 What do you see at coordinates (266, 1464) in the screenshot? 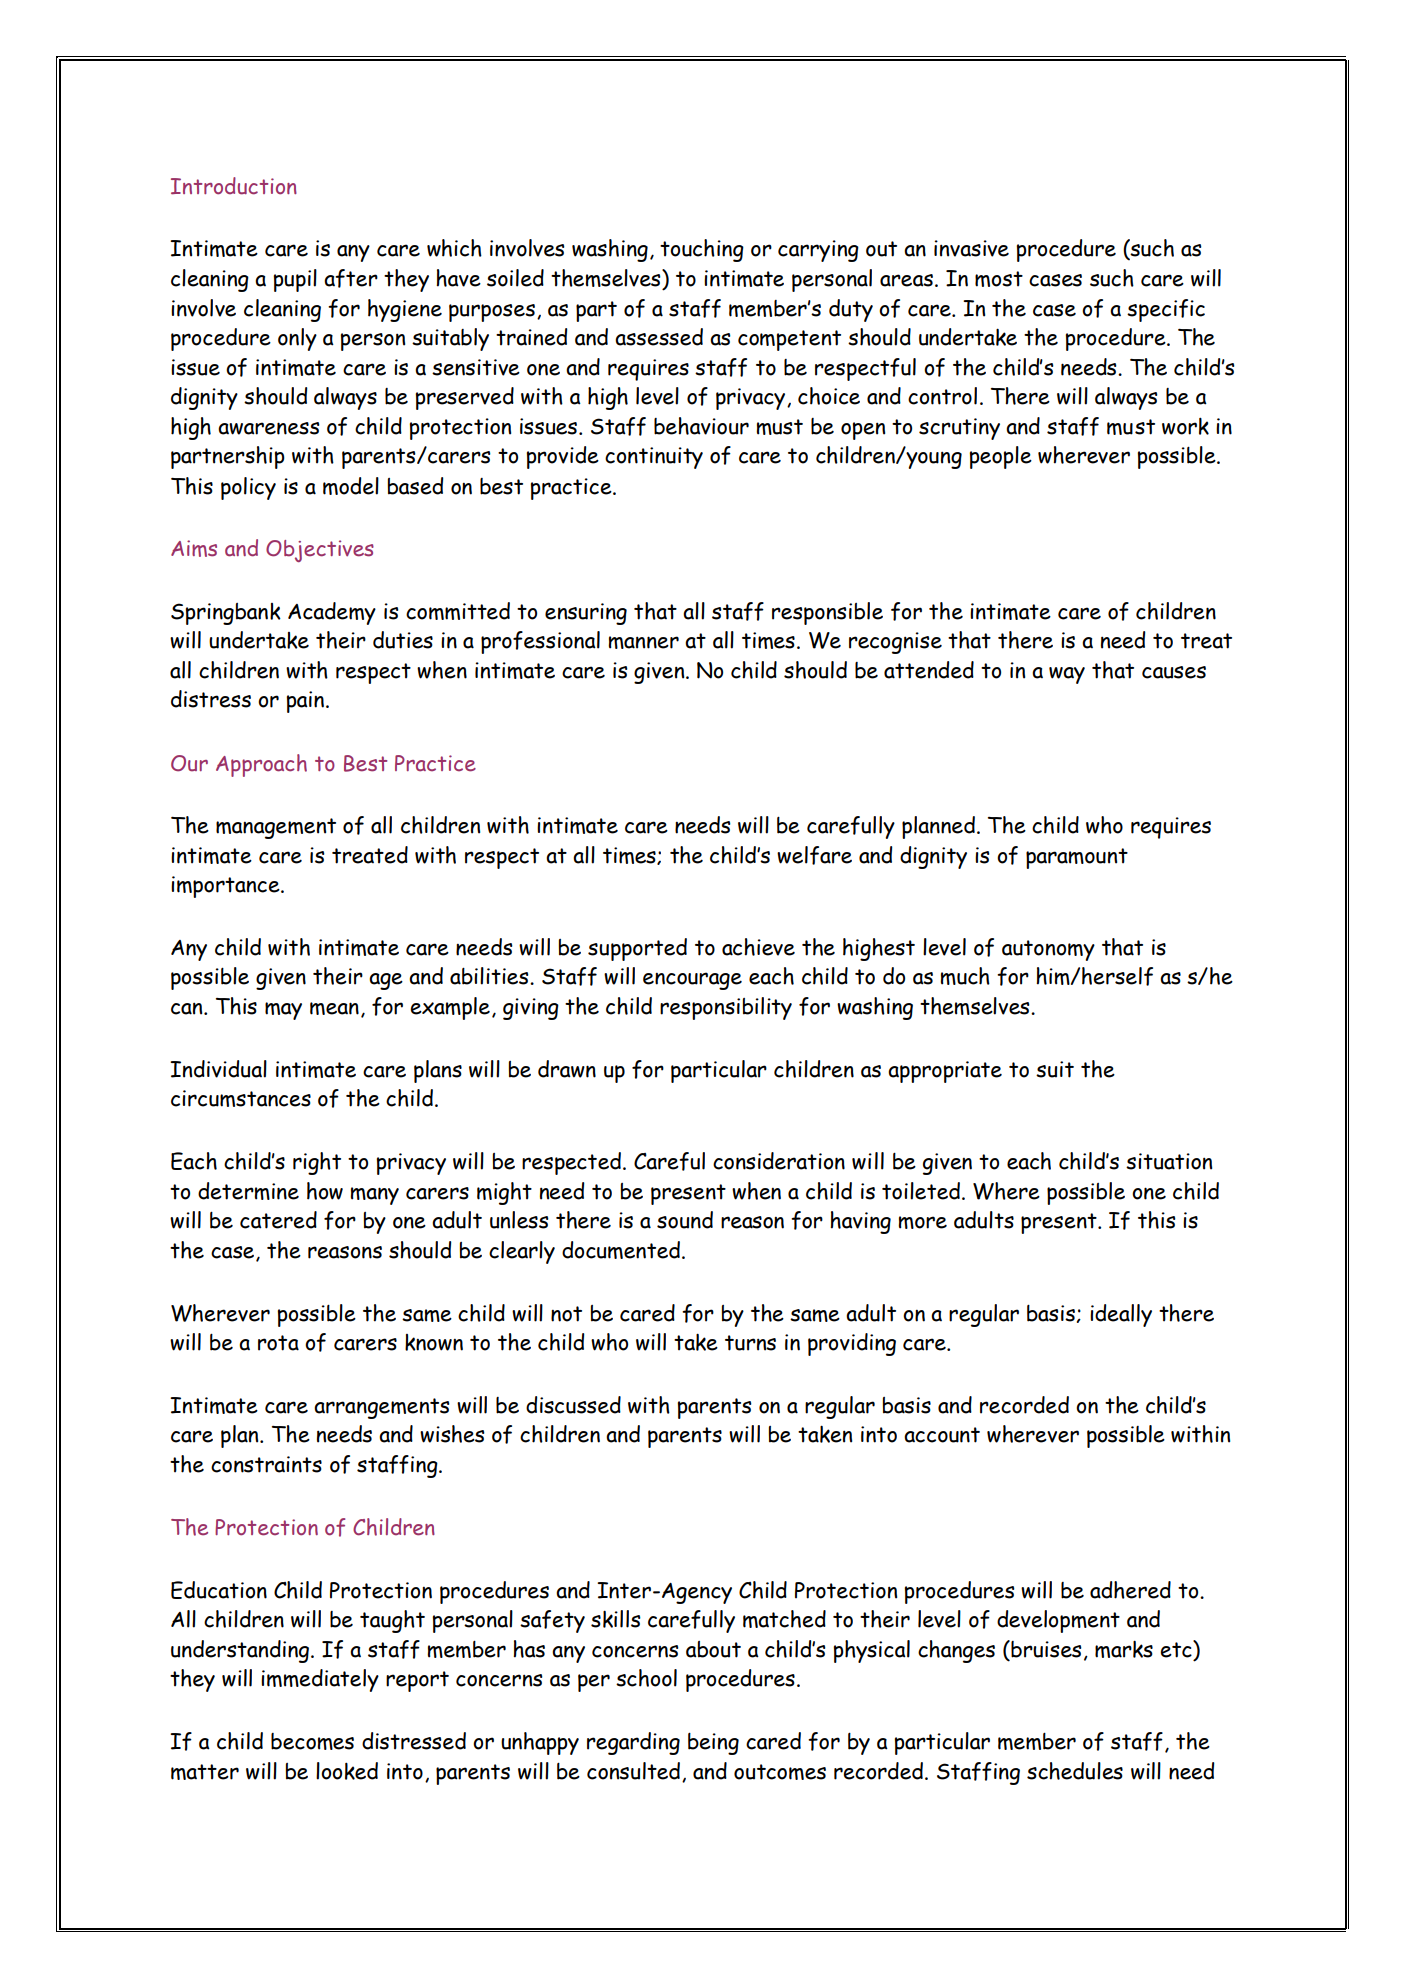
I see `constraints` at bounding box center [266, 1464].
